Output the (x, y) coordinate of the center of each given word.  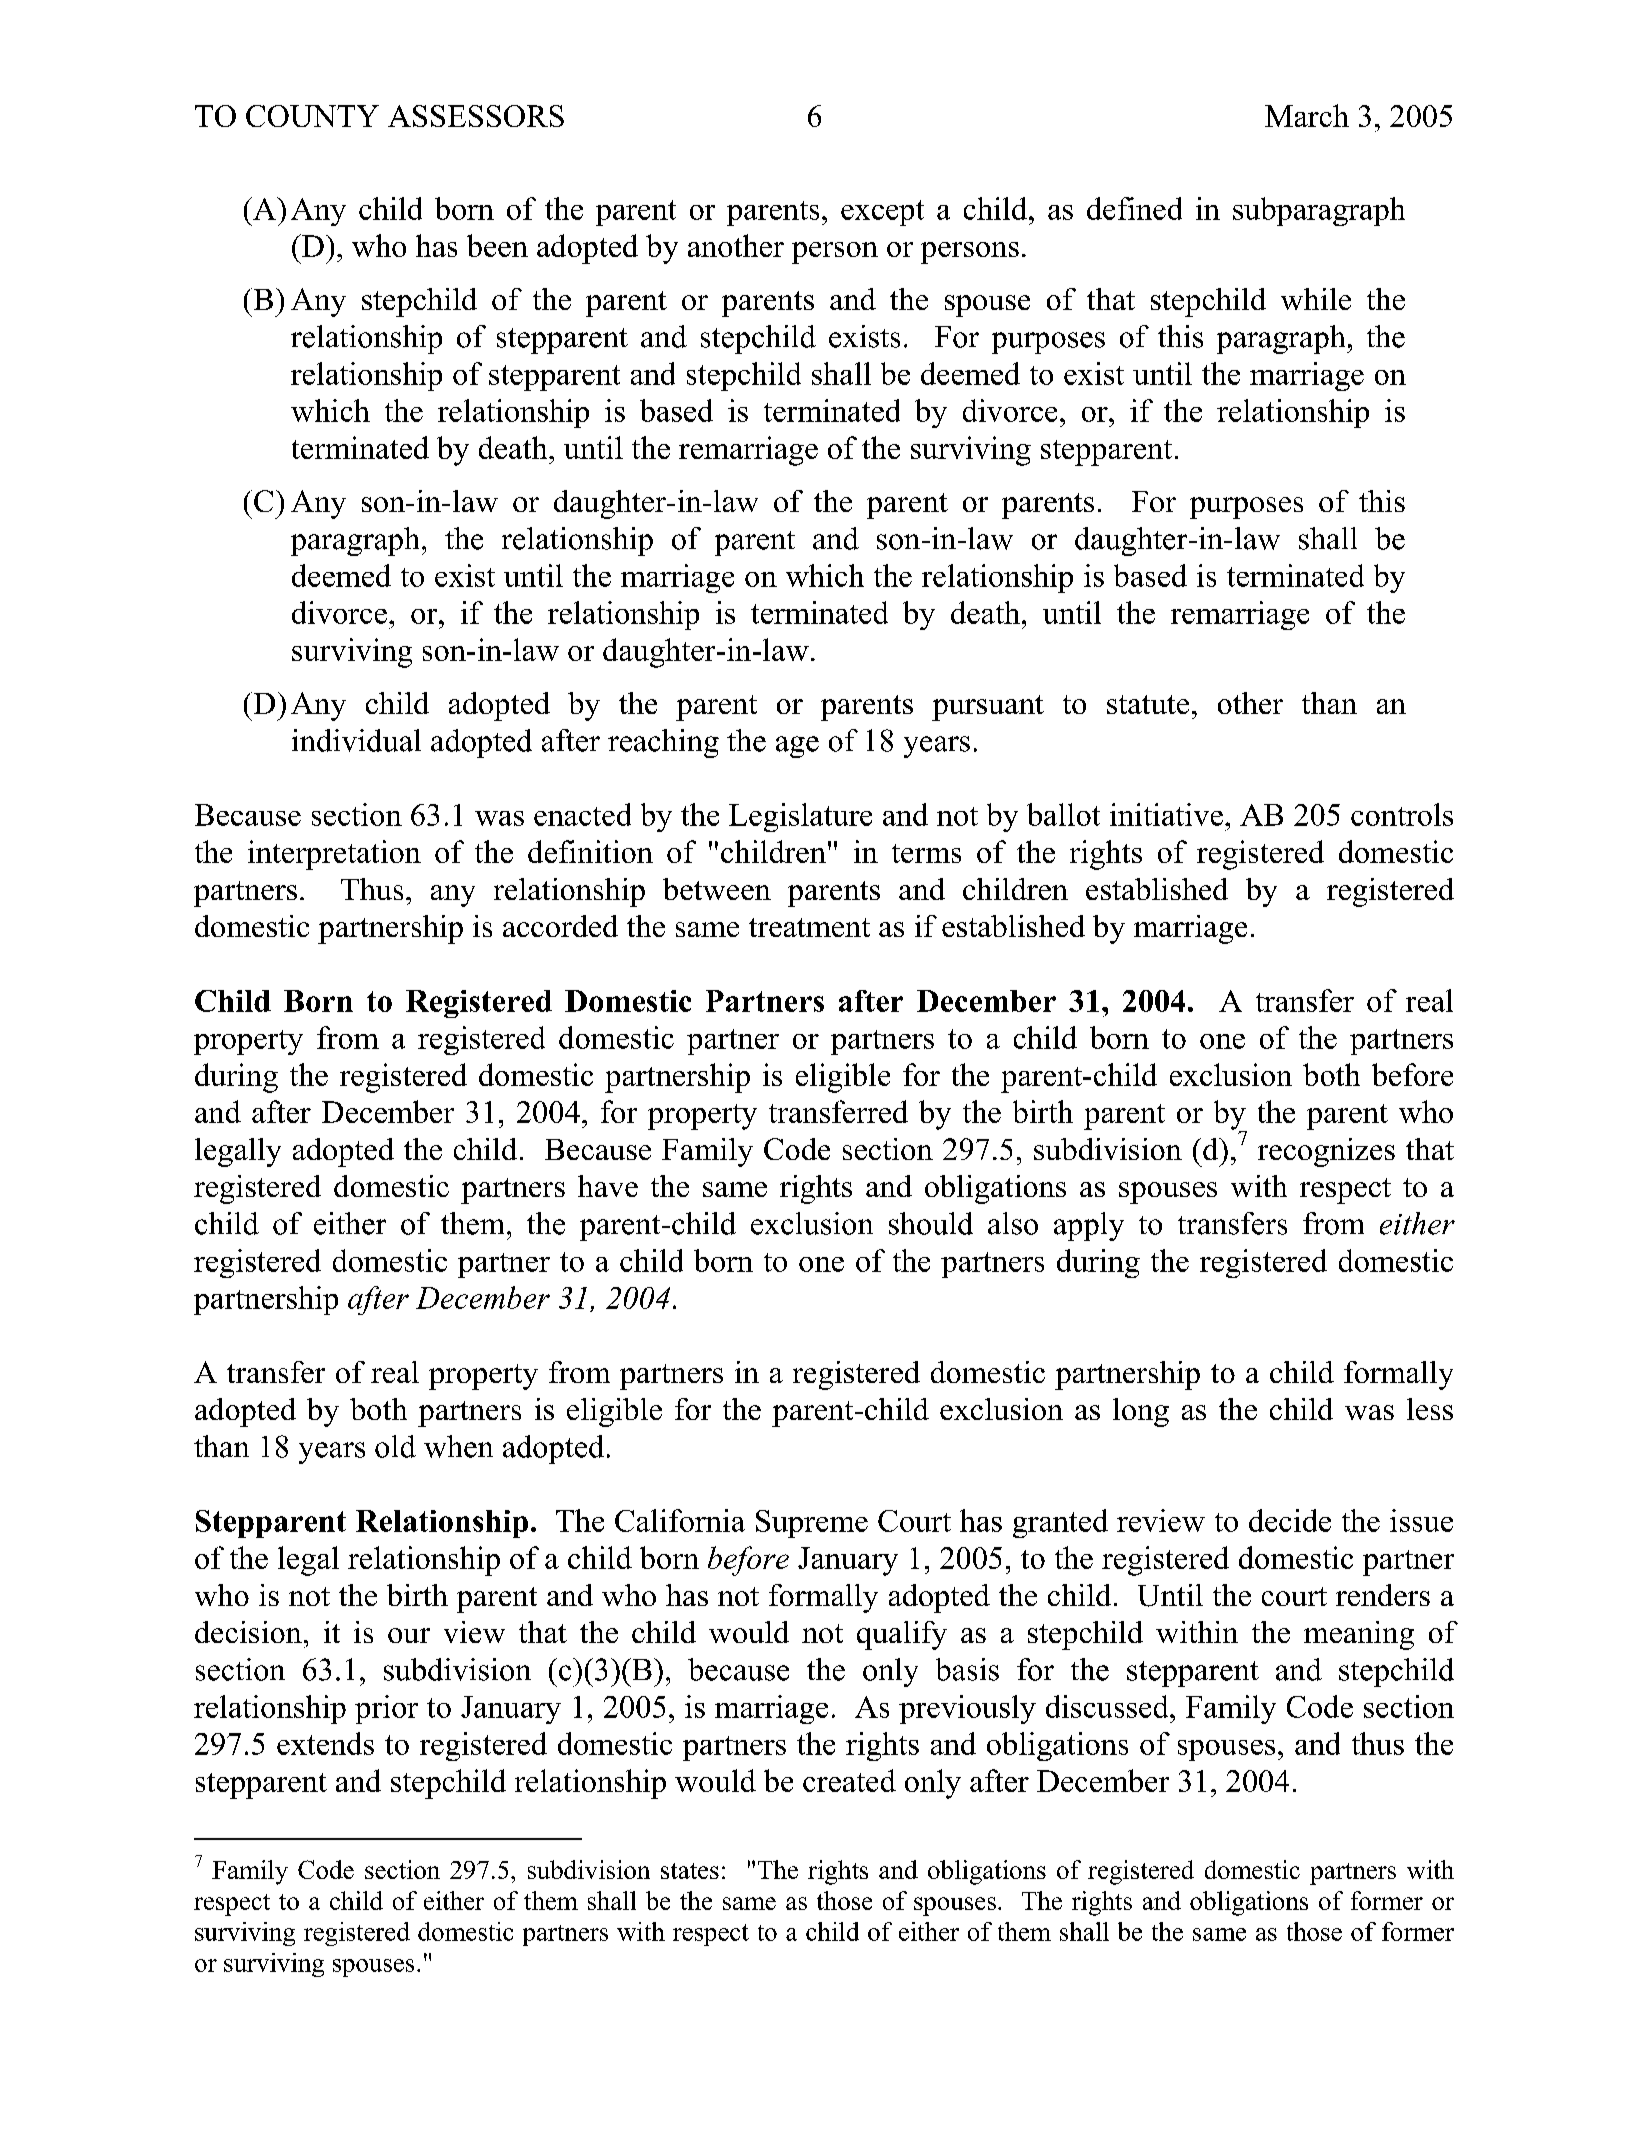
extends (325, 1743)
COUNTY (312, 116)
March (1307, 115)
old (395, 1446)
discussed (1108, 1706)
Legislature (800, 817)
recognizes (1326, 1152)
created (849, 1780)
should (931, 1223)
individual (356, 740)
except (882, 213)
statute (1148, 704)
